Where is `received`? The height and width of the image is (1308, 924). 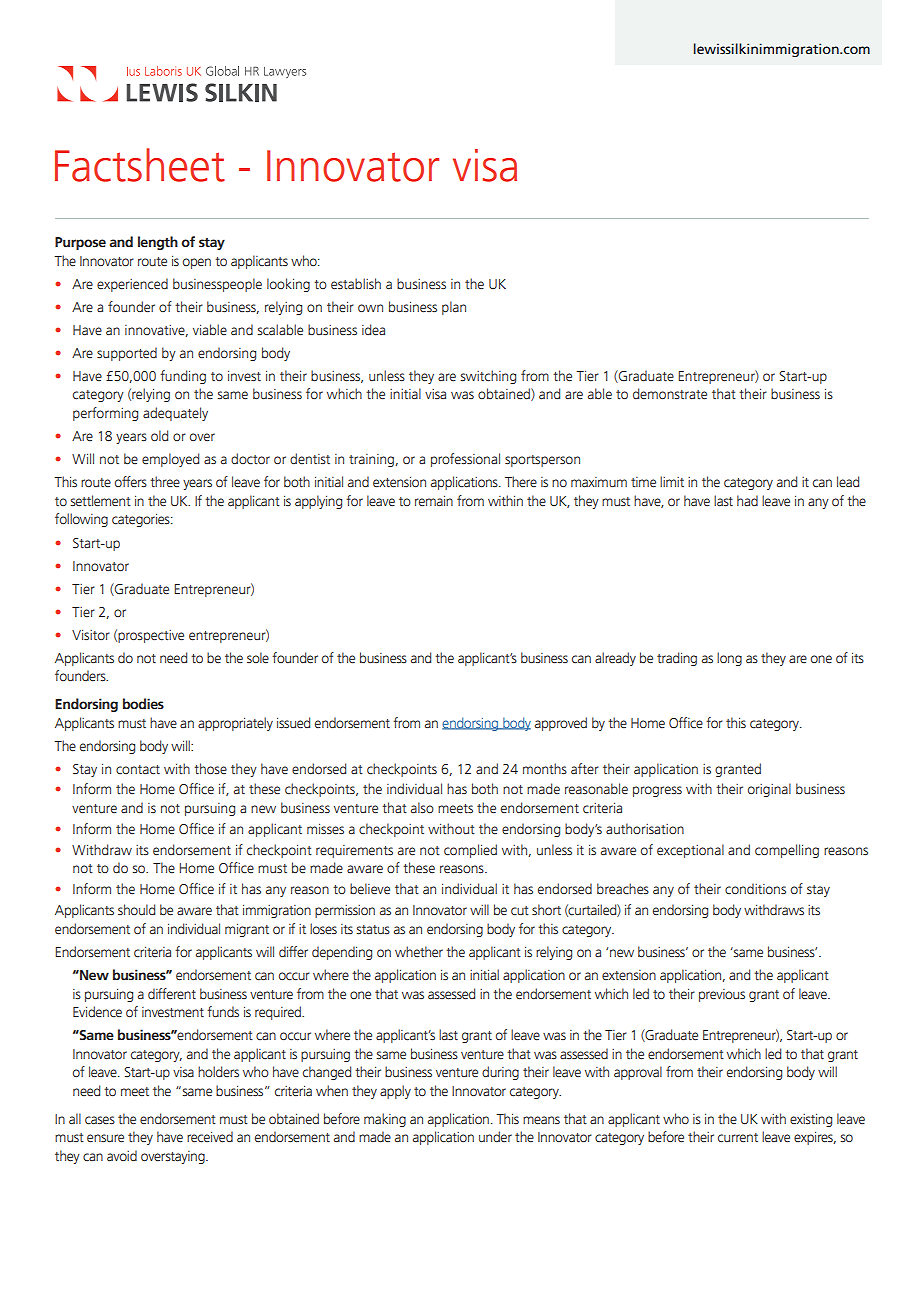
received is located at coordinates (210, 1137).
